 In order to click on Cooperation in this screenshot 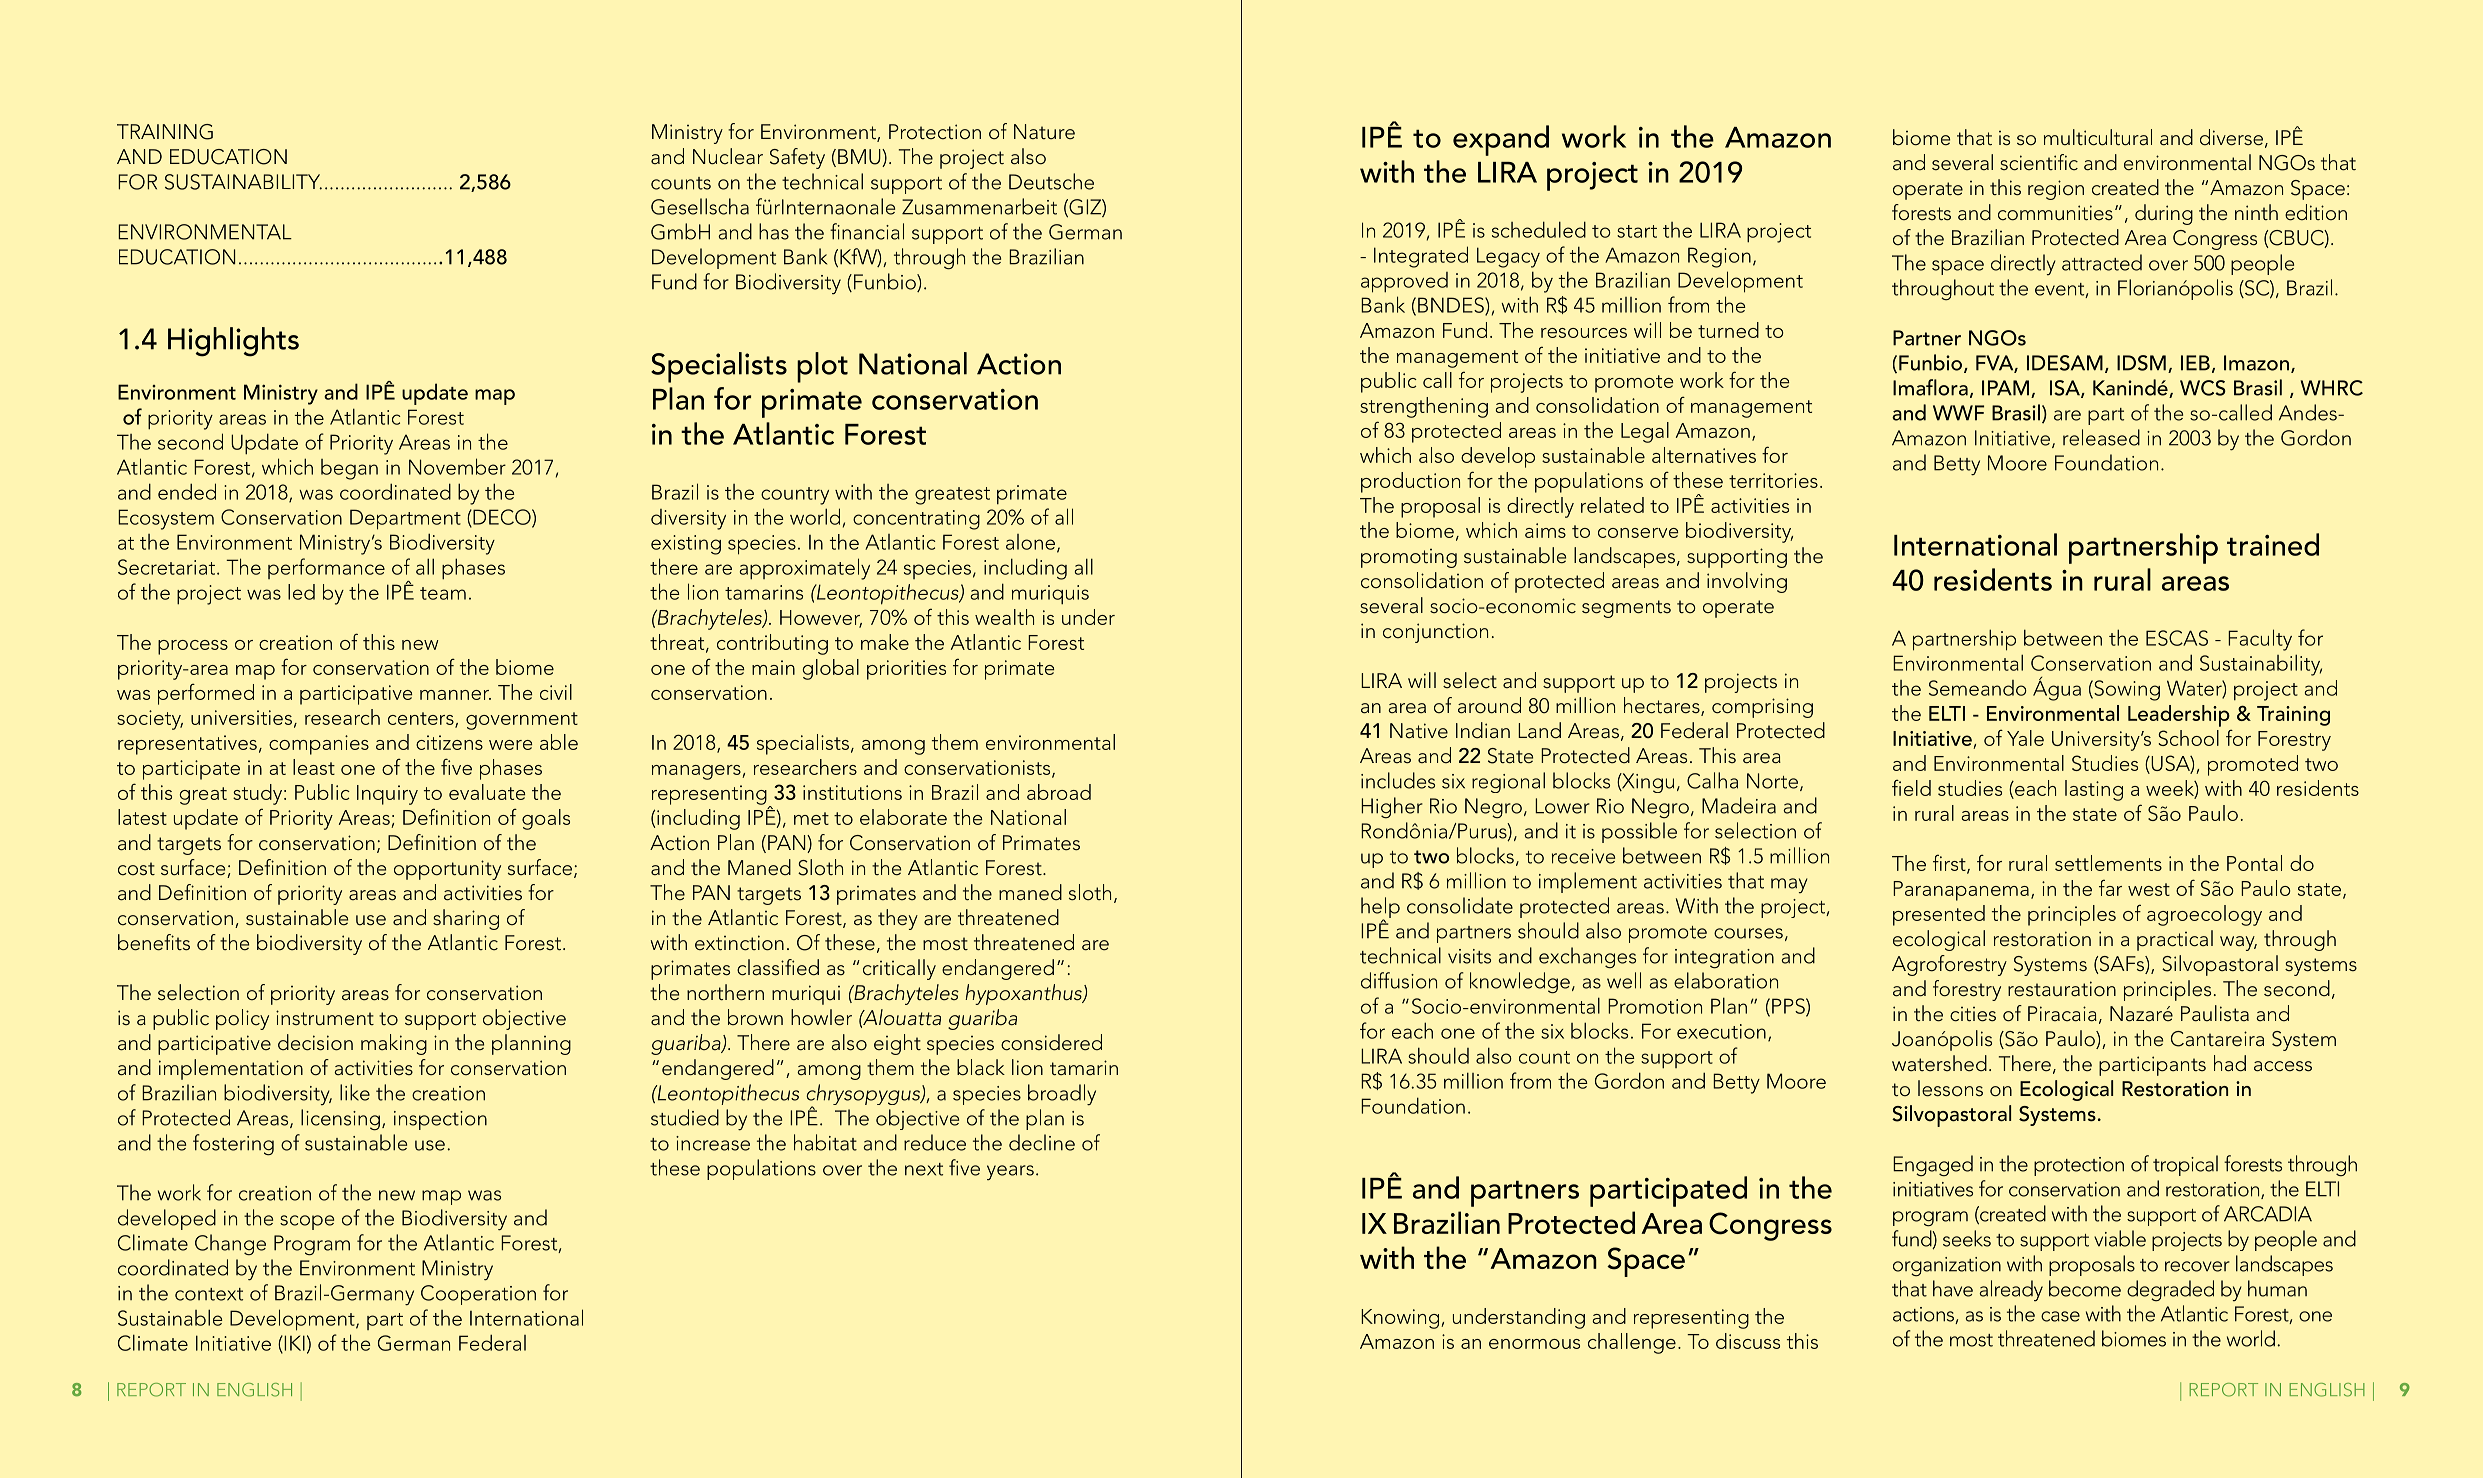, I will do `click(478, 1295)`.
